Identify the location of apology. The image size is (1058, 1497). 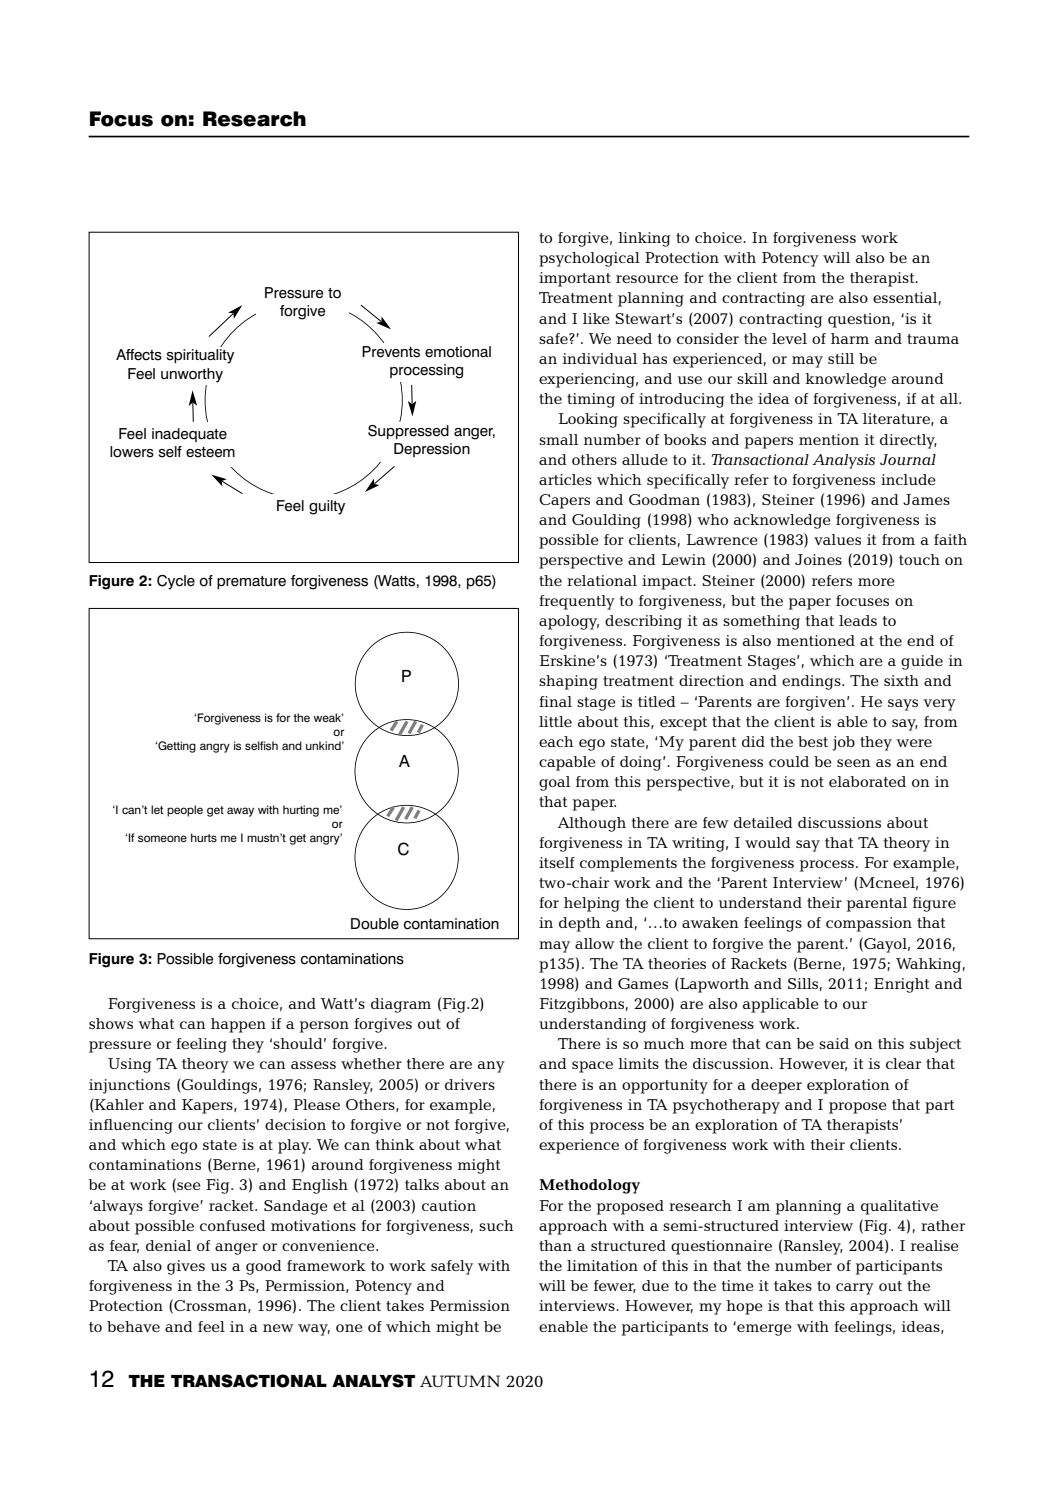
(569, 622).
